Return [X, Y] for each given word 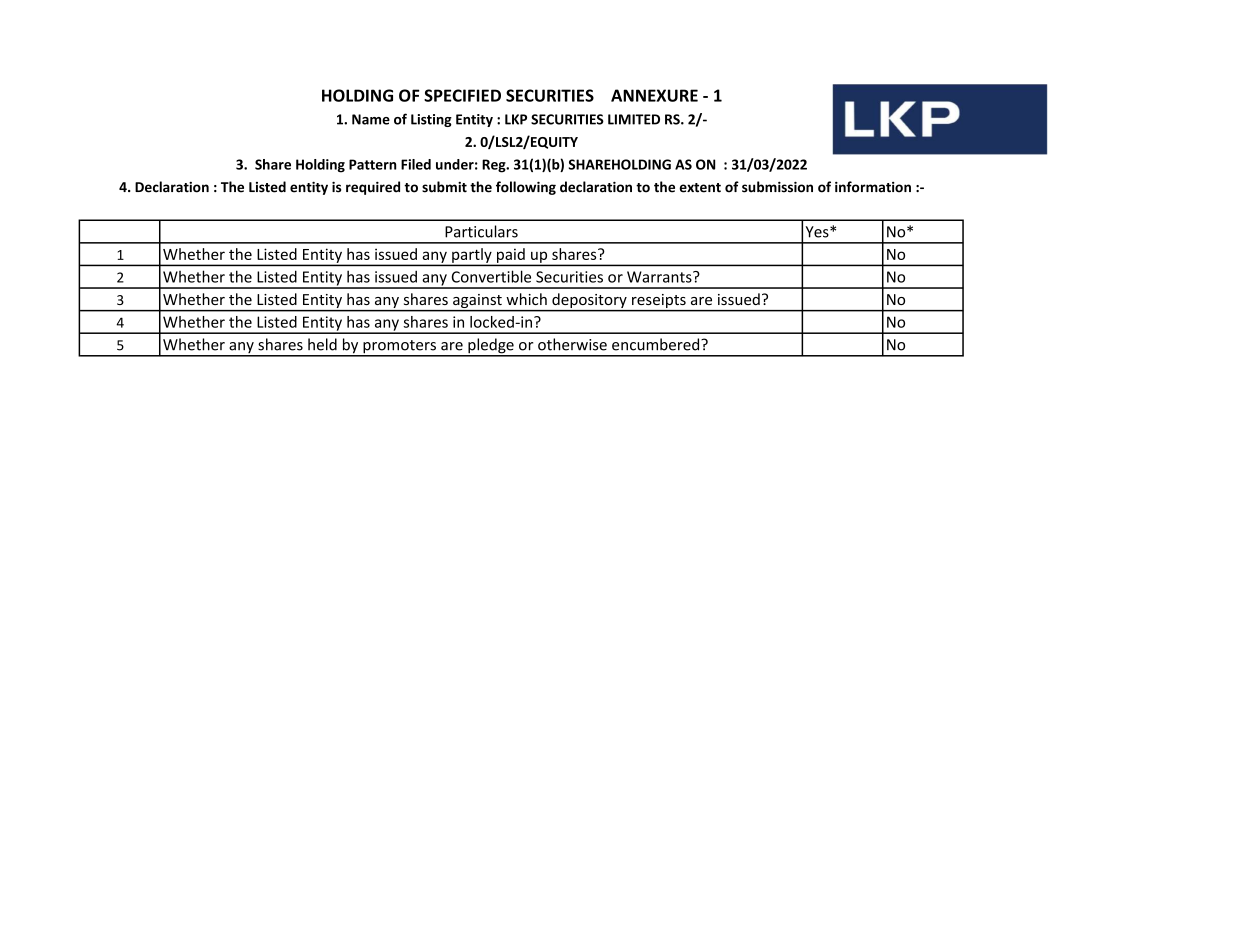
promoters [399, 348]
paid [511, 256]
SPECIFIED [462, 95]
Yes [818, 232]
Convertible [491, 276]
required [373, 188]
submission [777, 187]
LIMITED [634, 119]
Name [371, 119]
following [526, 188]
